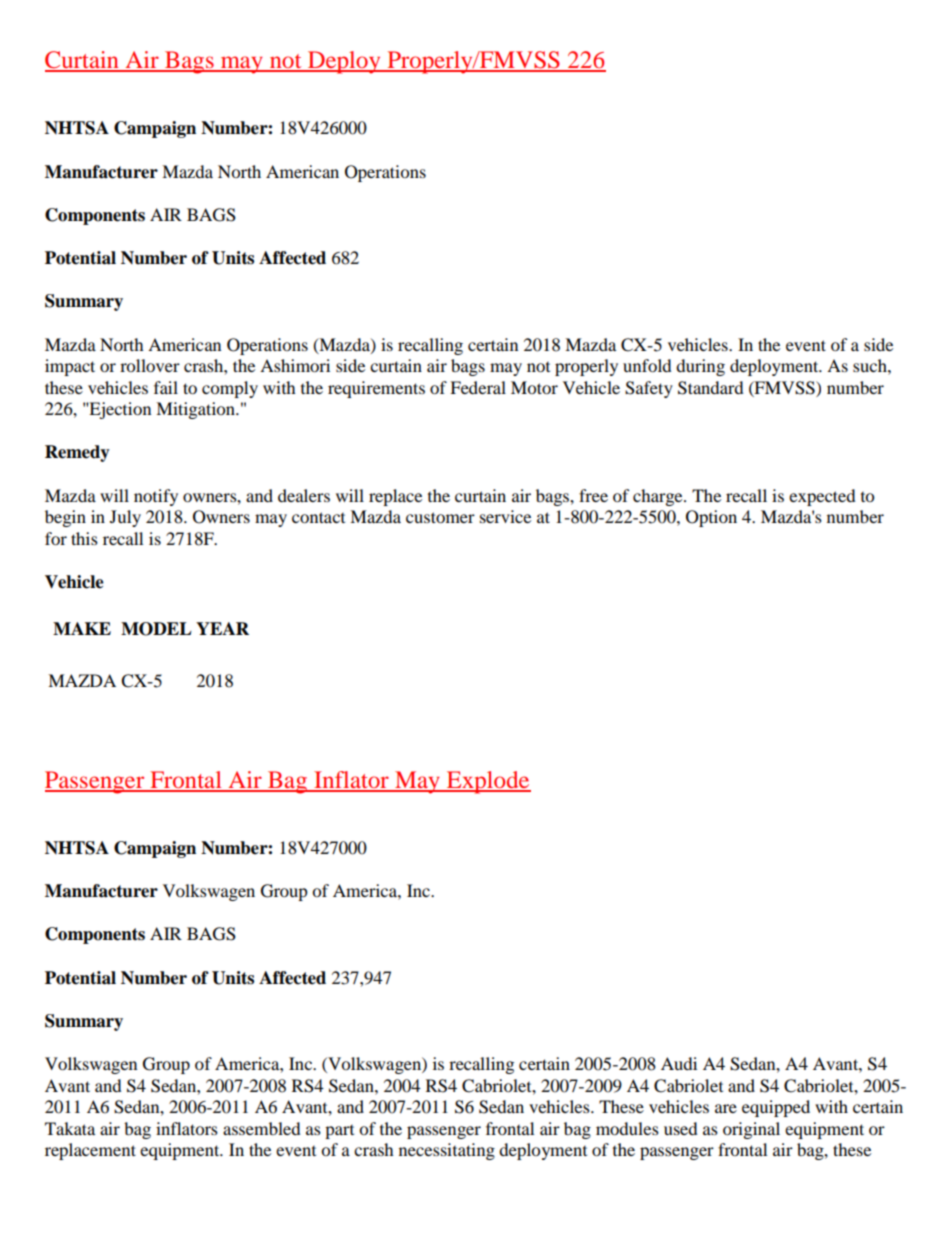 This screenshot has height=1233, width=952. I want to click on MODEL, so click(156, 629).
